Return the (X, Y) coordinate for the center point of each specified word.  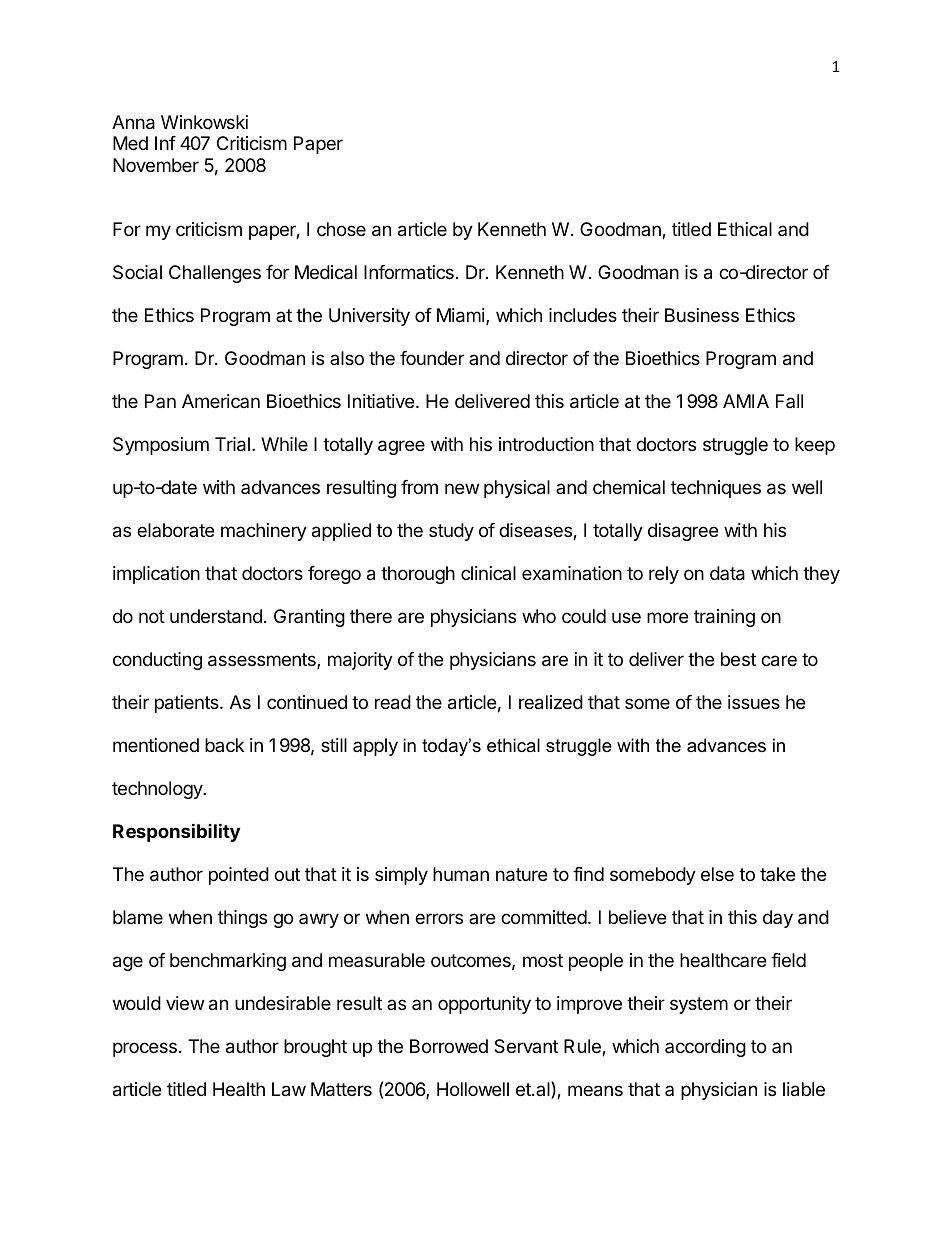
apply (375, 747)
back (224, 745)
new (462, 488)
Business (702, 315)
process (145, 1049)
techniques (716, 489)
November (156, 165)
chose (341, 229)
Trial (232, 444)
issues (754, 702)
